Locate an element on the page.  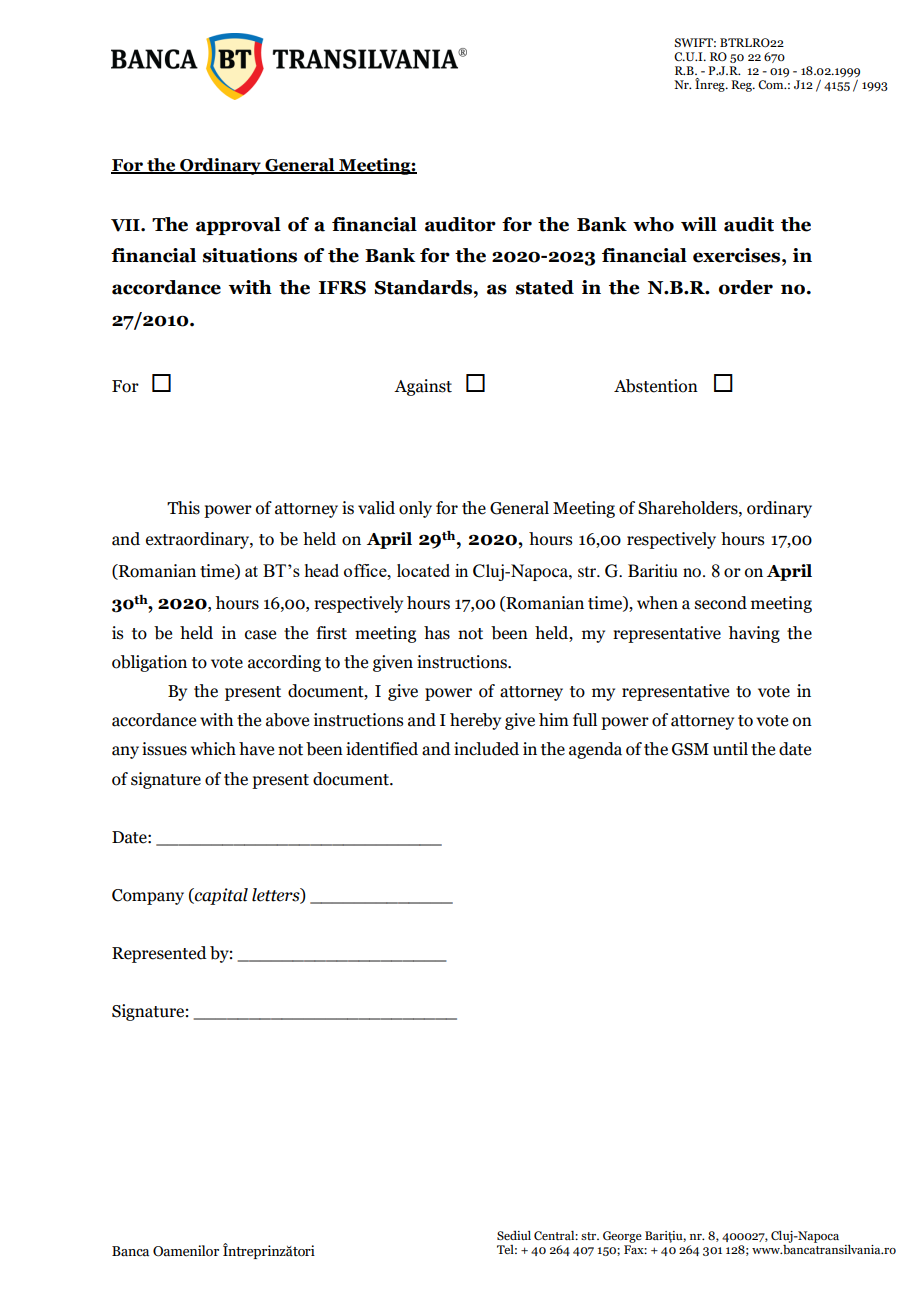
GSM is located at coordinates (690, 749).
